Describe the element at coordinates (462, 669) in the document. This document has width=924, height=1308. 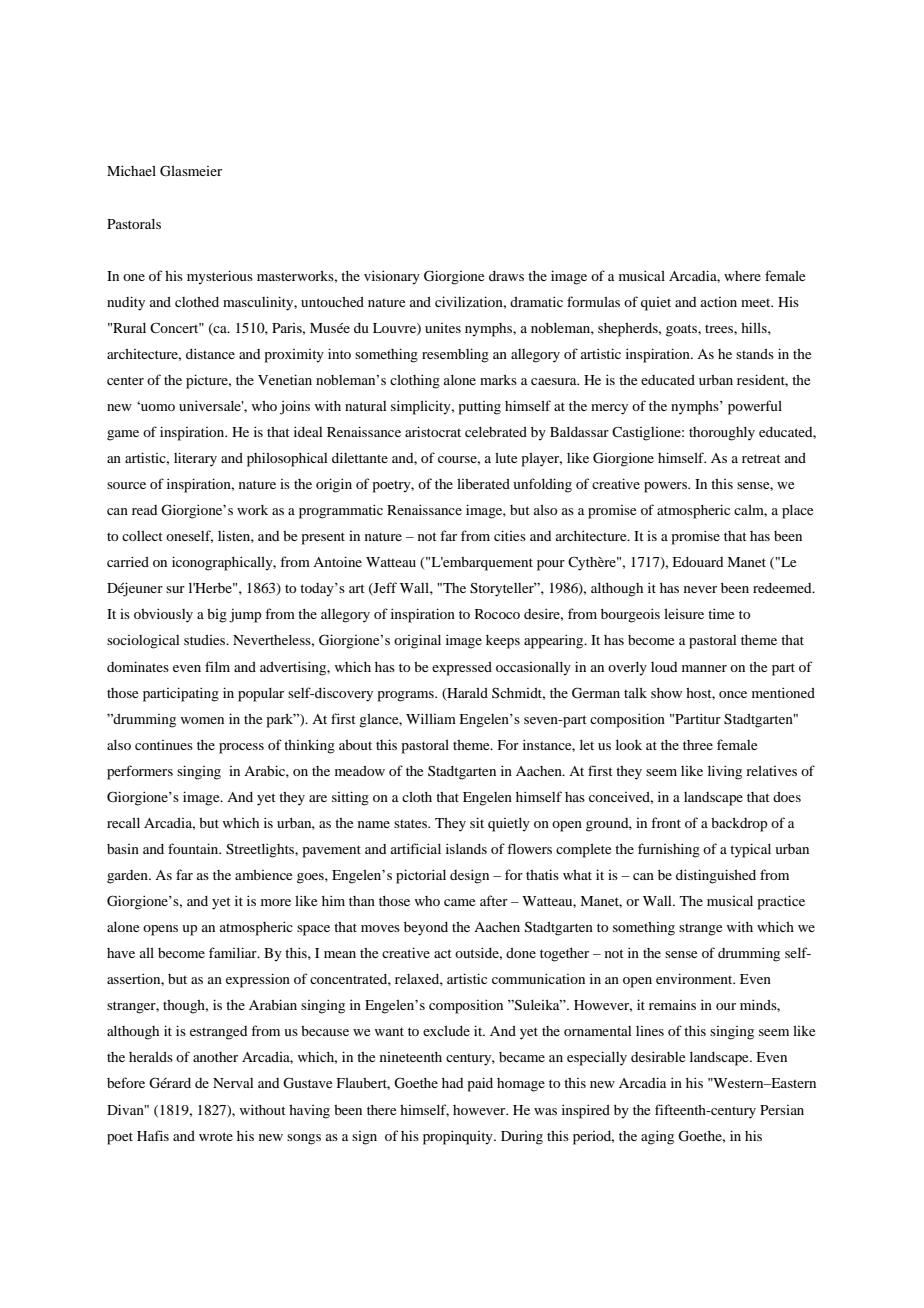
I see `expressed` at that location.
